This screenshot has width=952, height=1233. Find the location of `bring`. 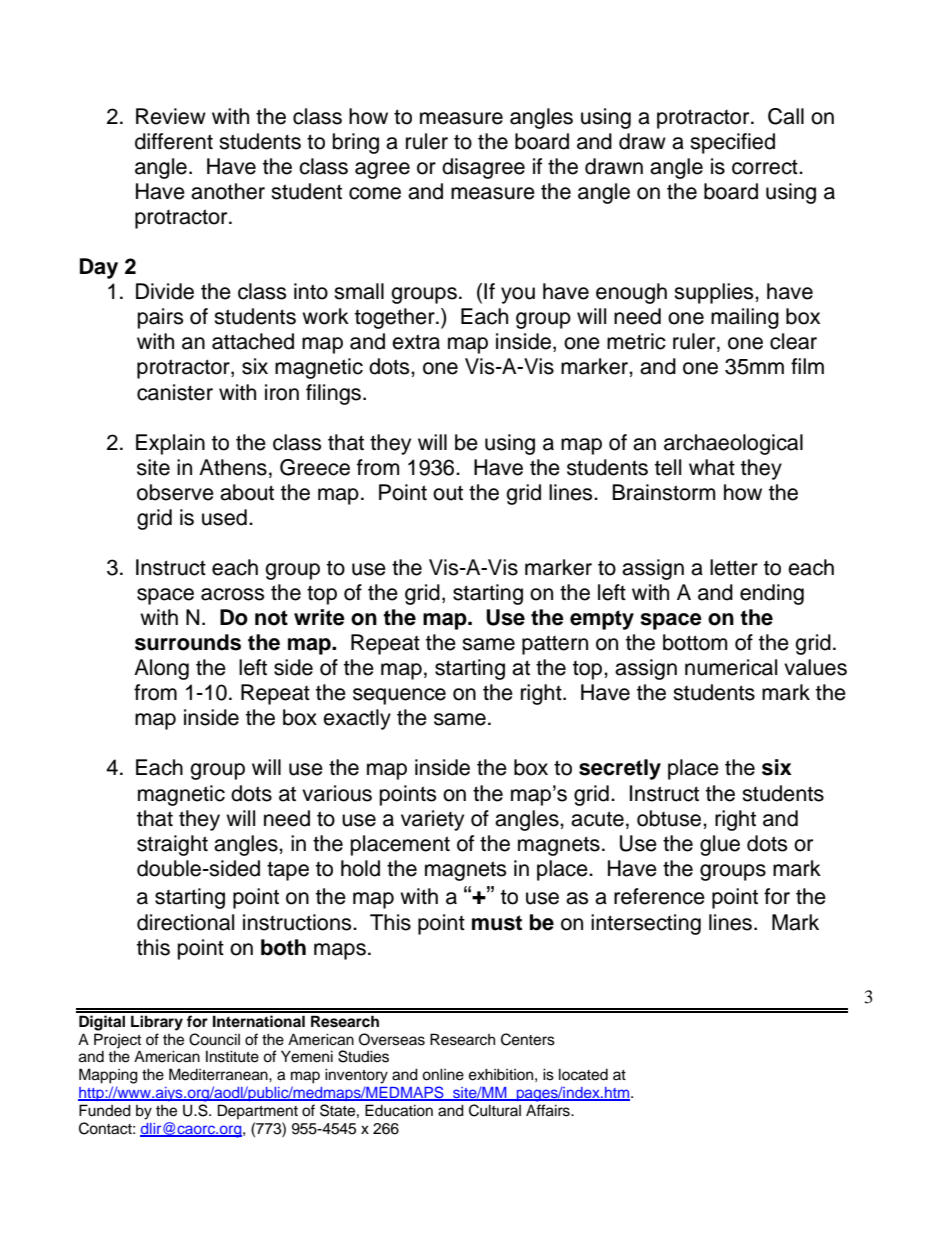

bring is located at coordinates (356, 143).
